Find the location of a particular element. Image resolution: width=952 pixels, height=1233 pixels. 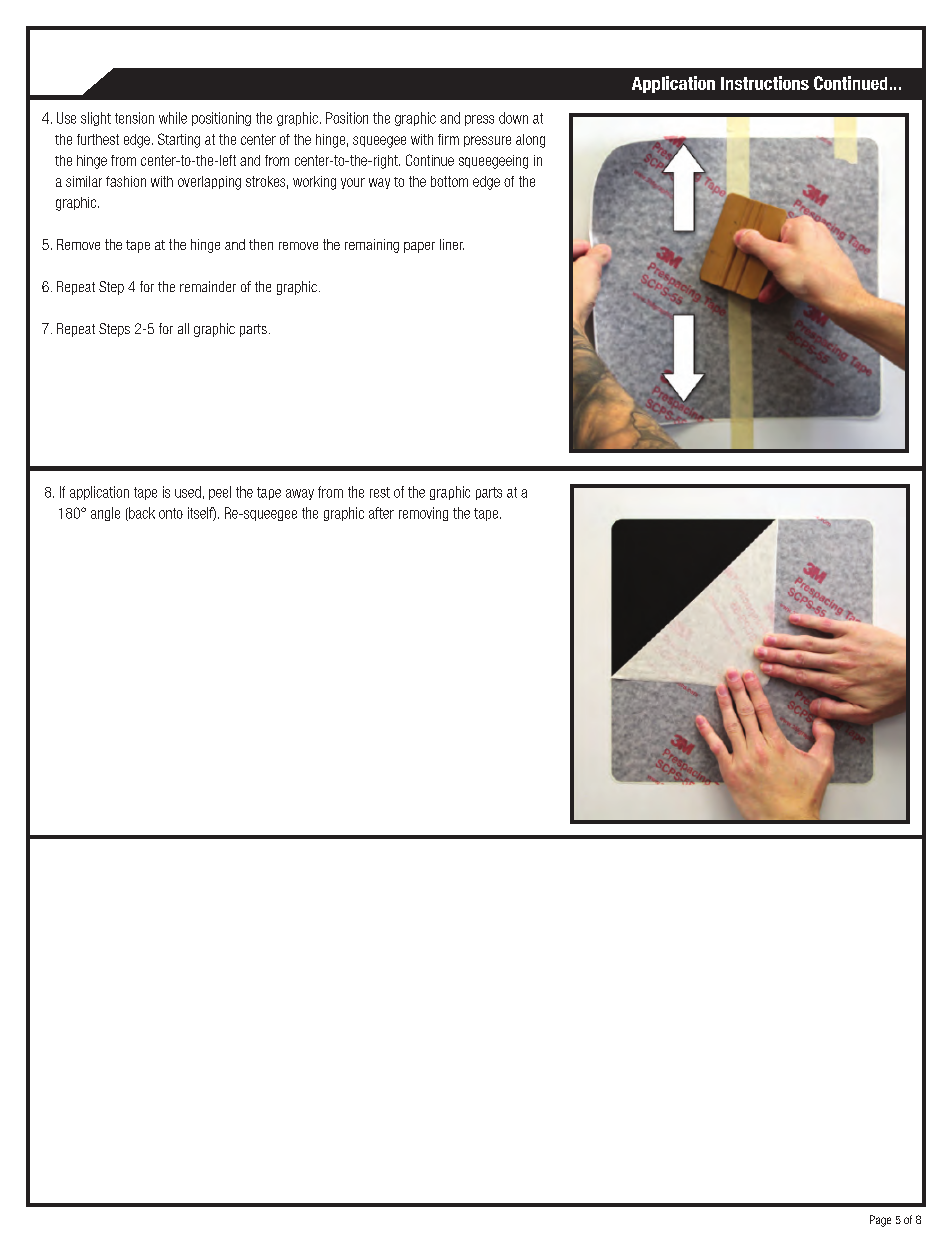

down is located at coordinates (513, 118).
